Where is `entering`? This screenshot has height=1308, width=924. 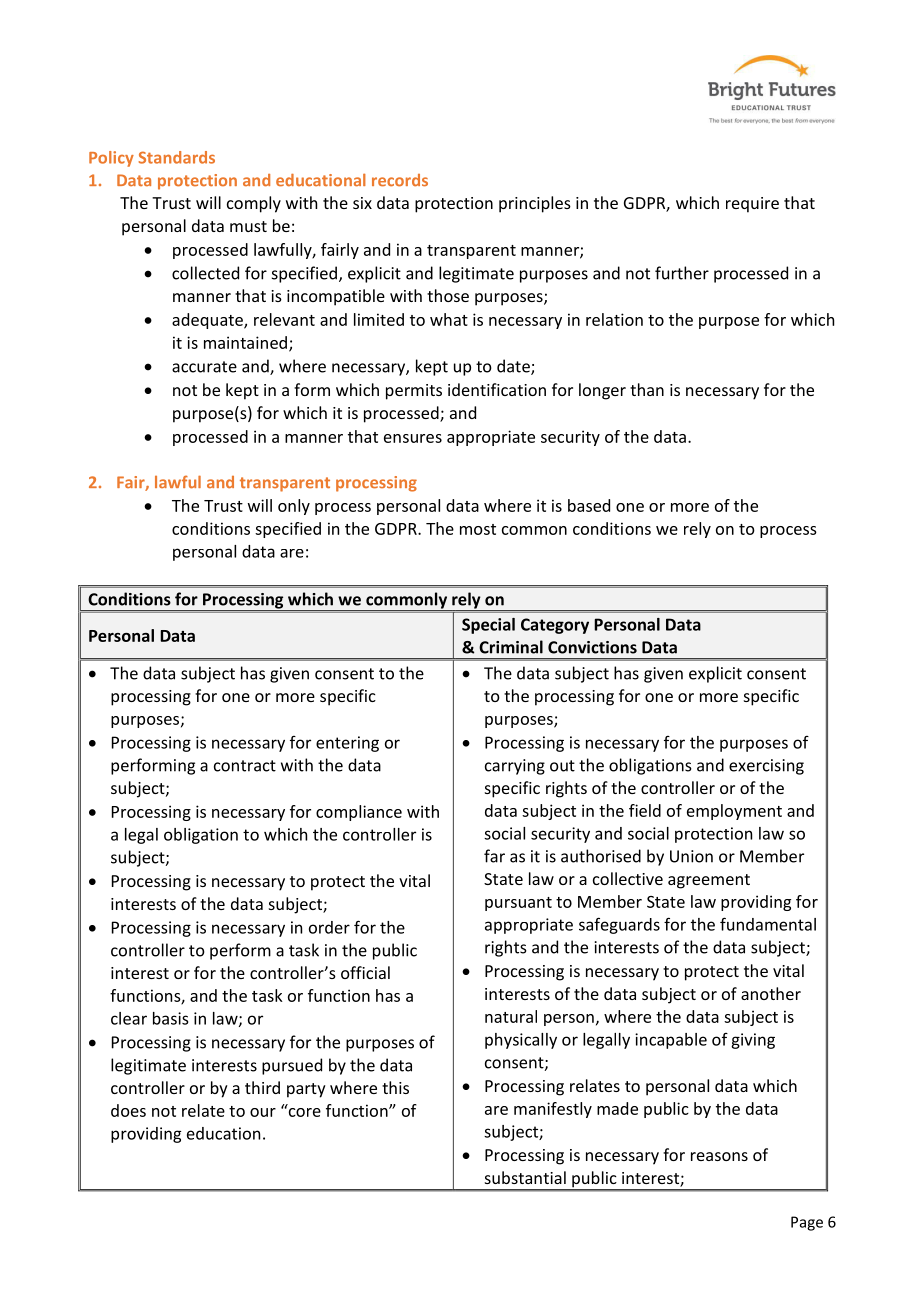 entering is located at coordinates (347, 744).
